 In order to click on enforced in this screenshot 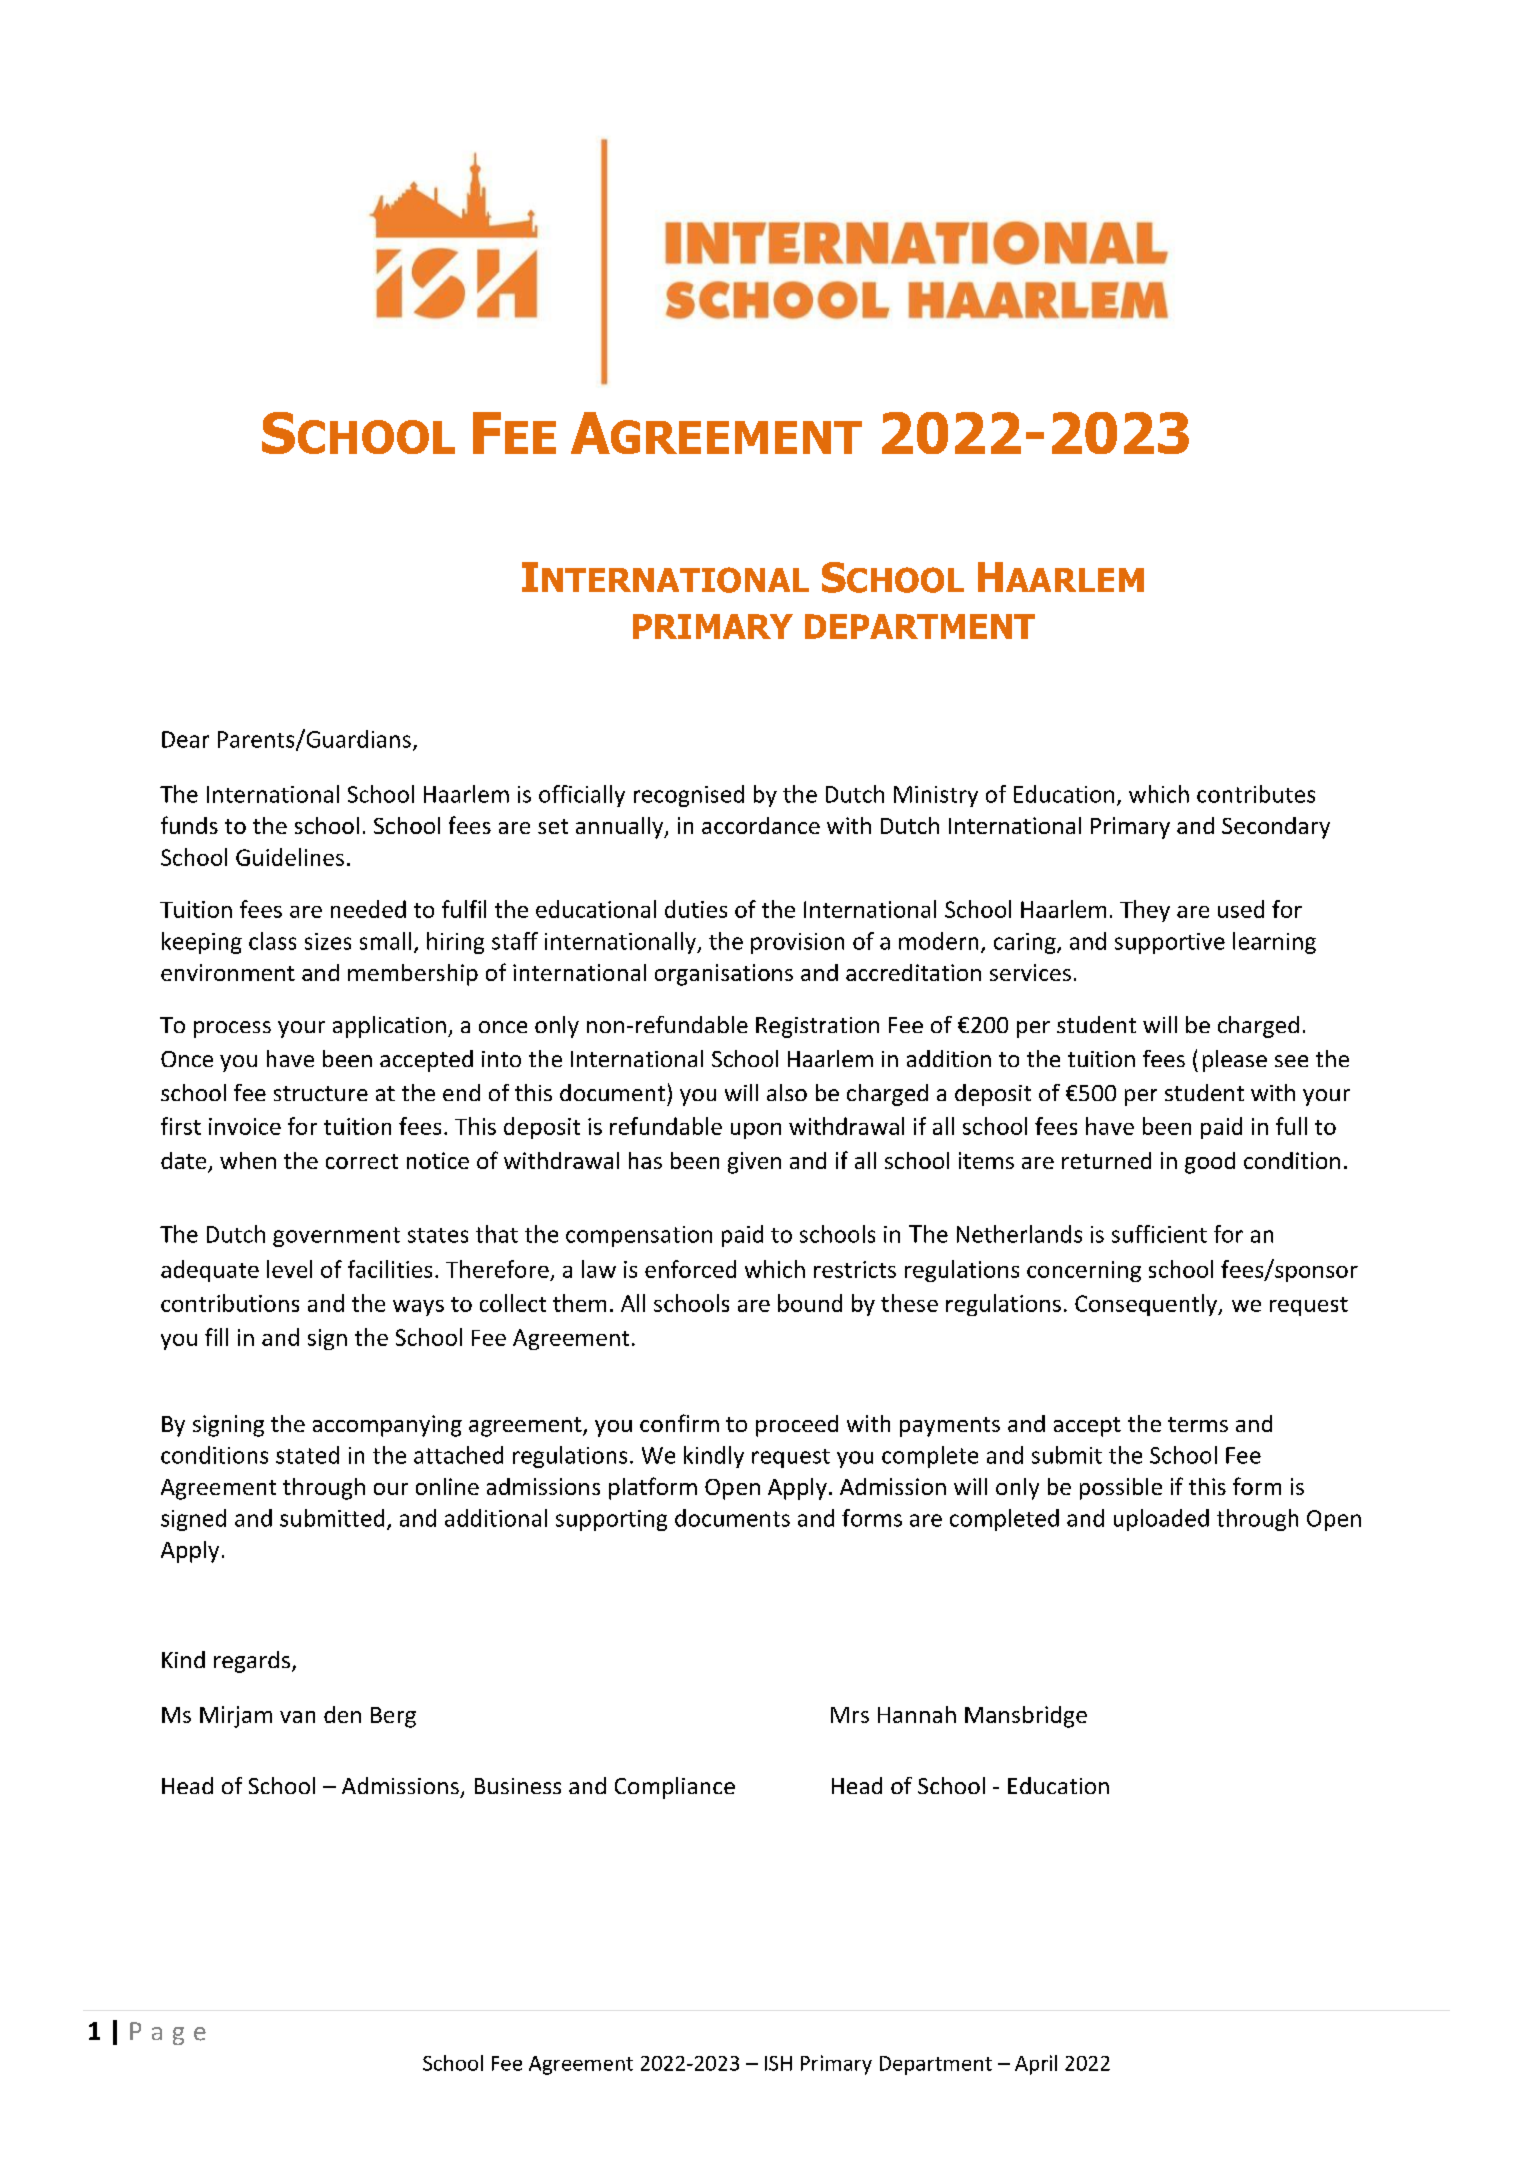, I will do `click(690, 1269)`.
